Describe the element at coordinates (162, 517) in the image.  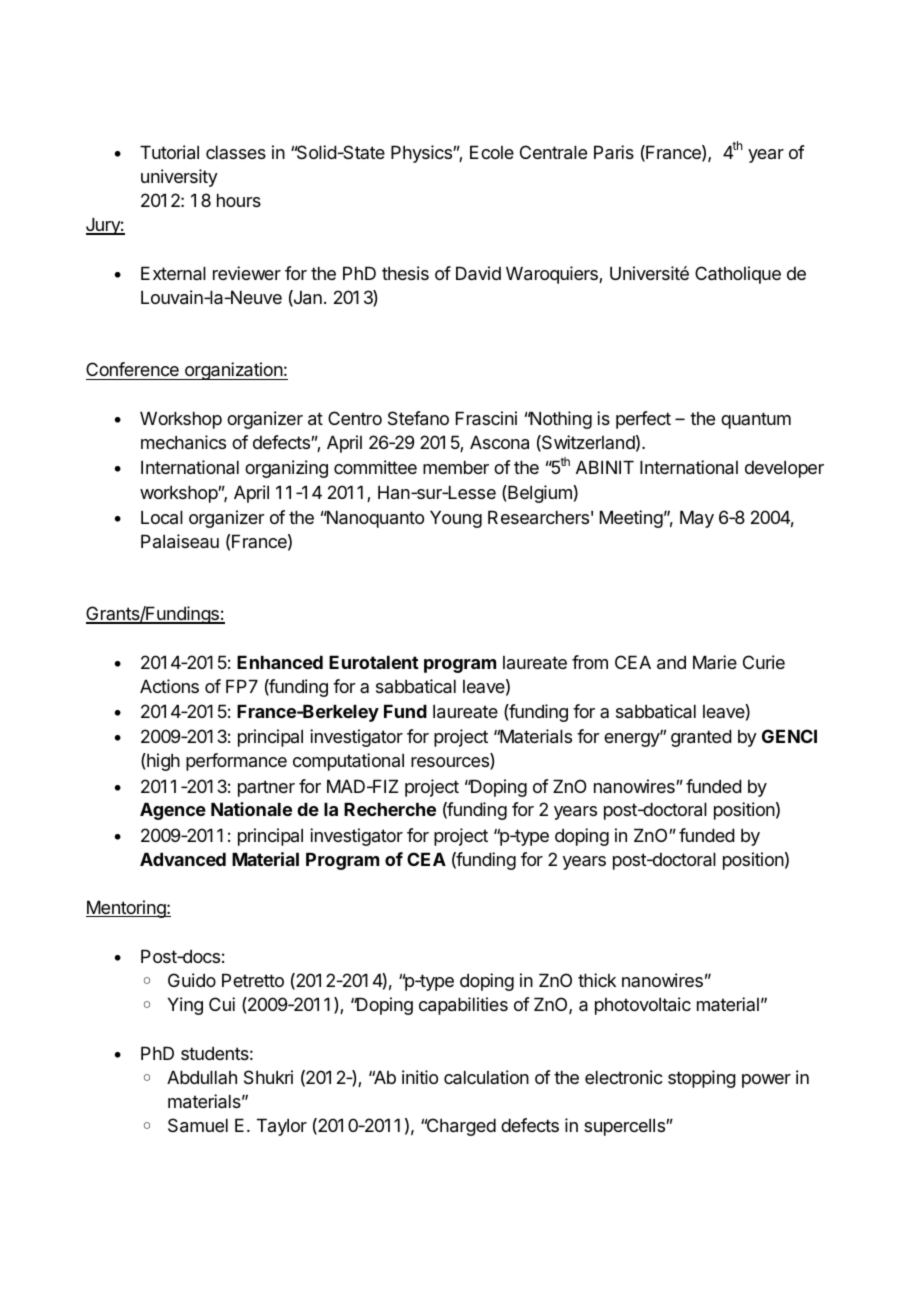
I see `Local` at that location.
